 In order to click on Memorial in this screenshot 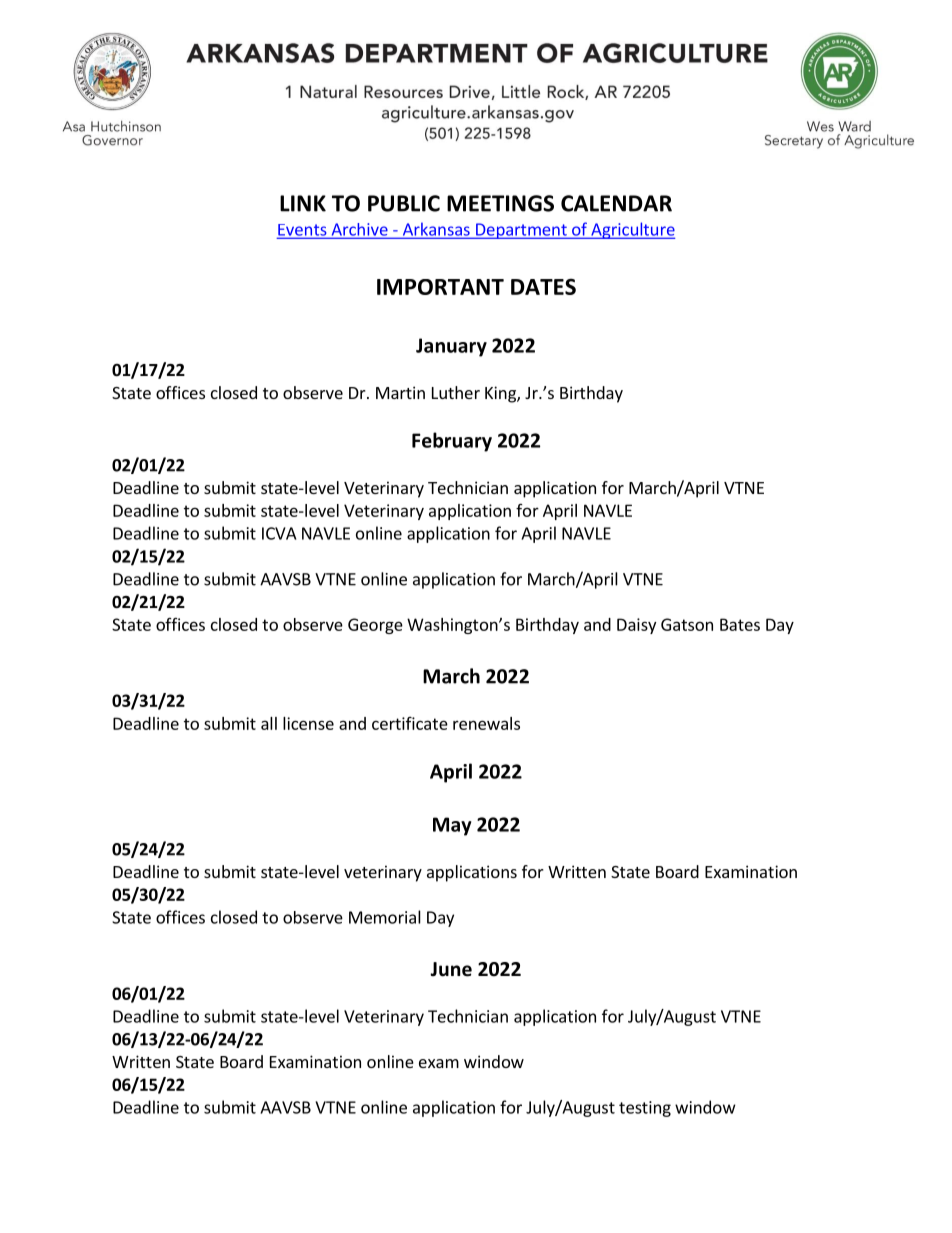, I will do `click(385, 917)`.
